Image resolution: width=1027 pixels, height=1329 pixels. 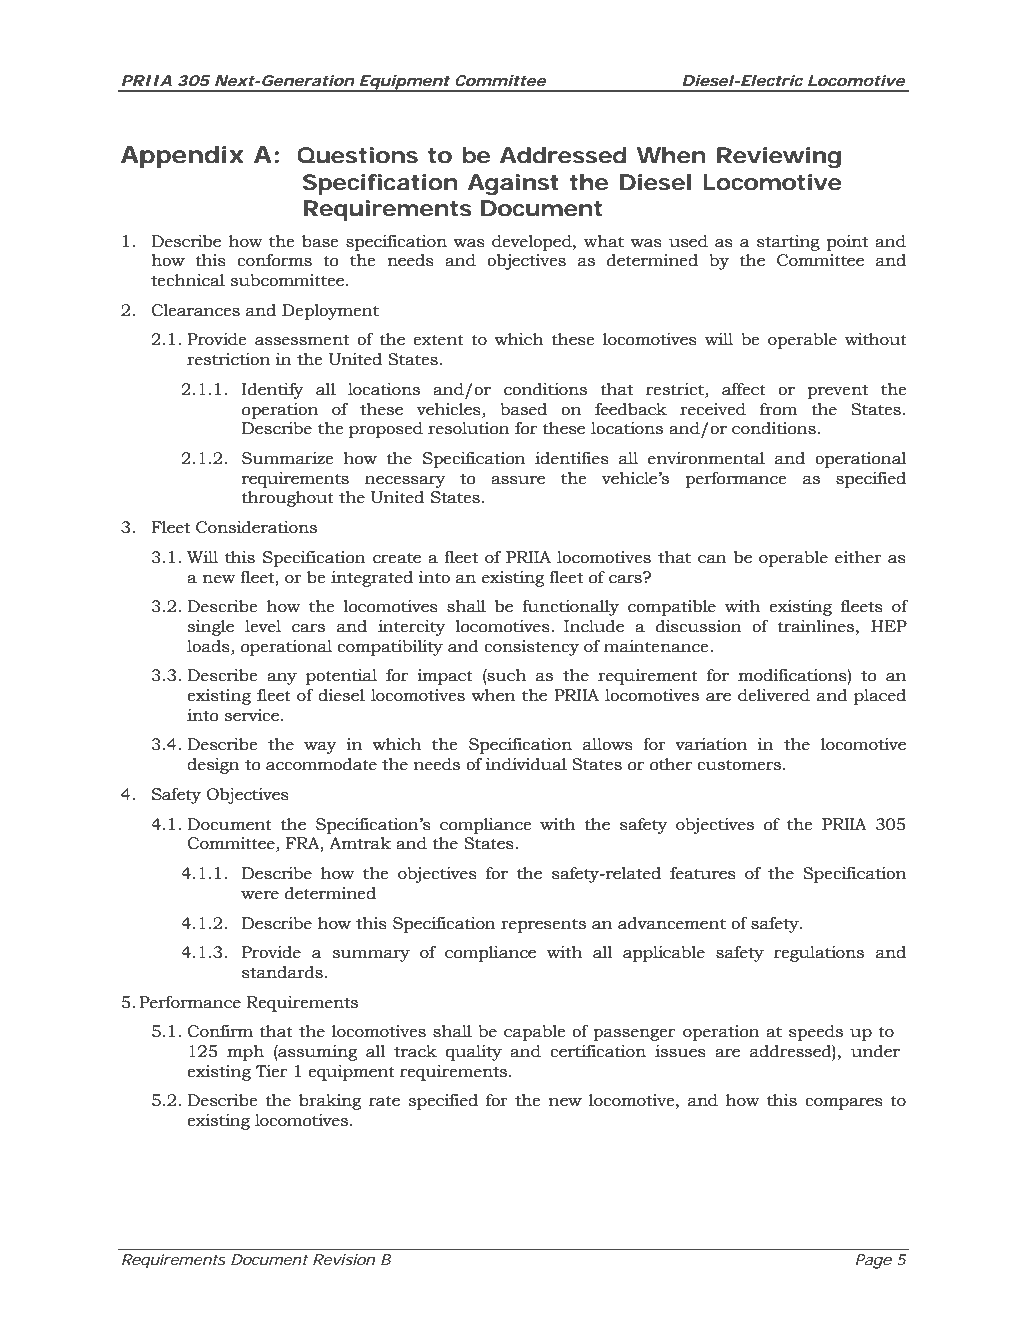 I want to click on throughout, so click(x=288, y=499).
